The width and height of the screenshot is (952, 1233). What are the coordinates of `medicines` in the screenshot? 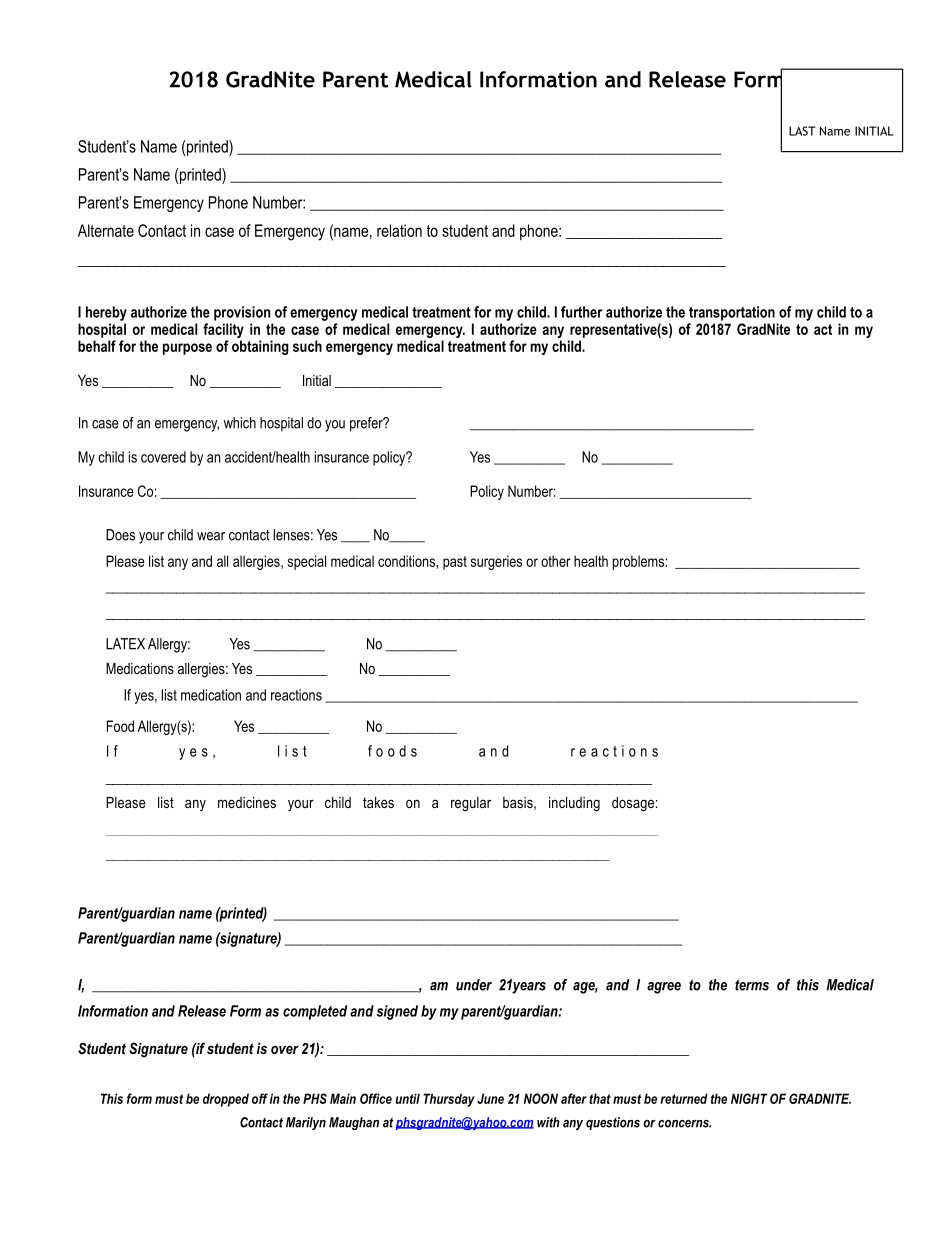 It's located at (247, 802).
